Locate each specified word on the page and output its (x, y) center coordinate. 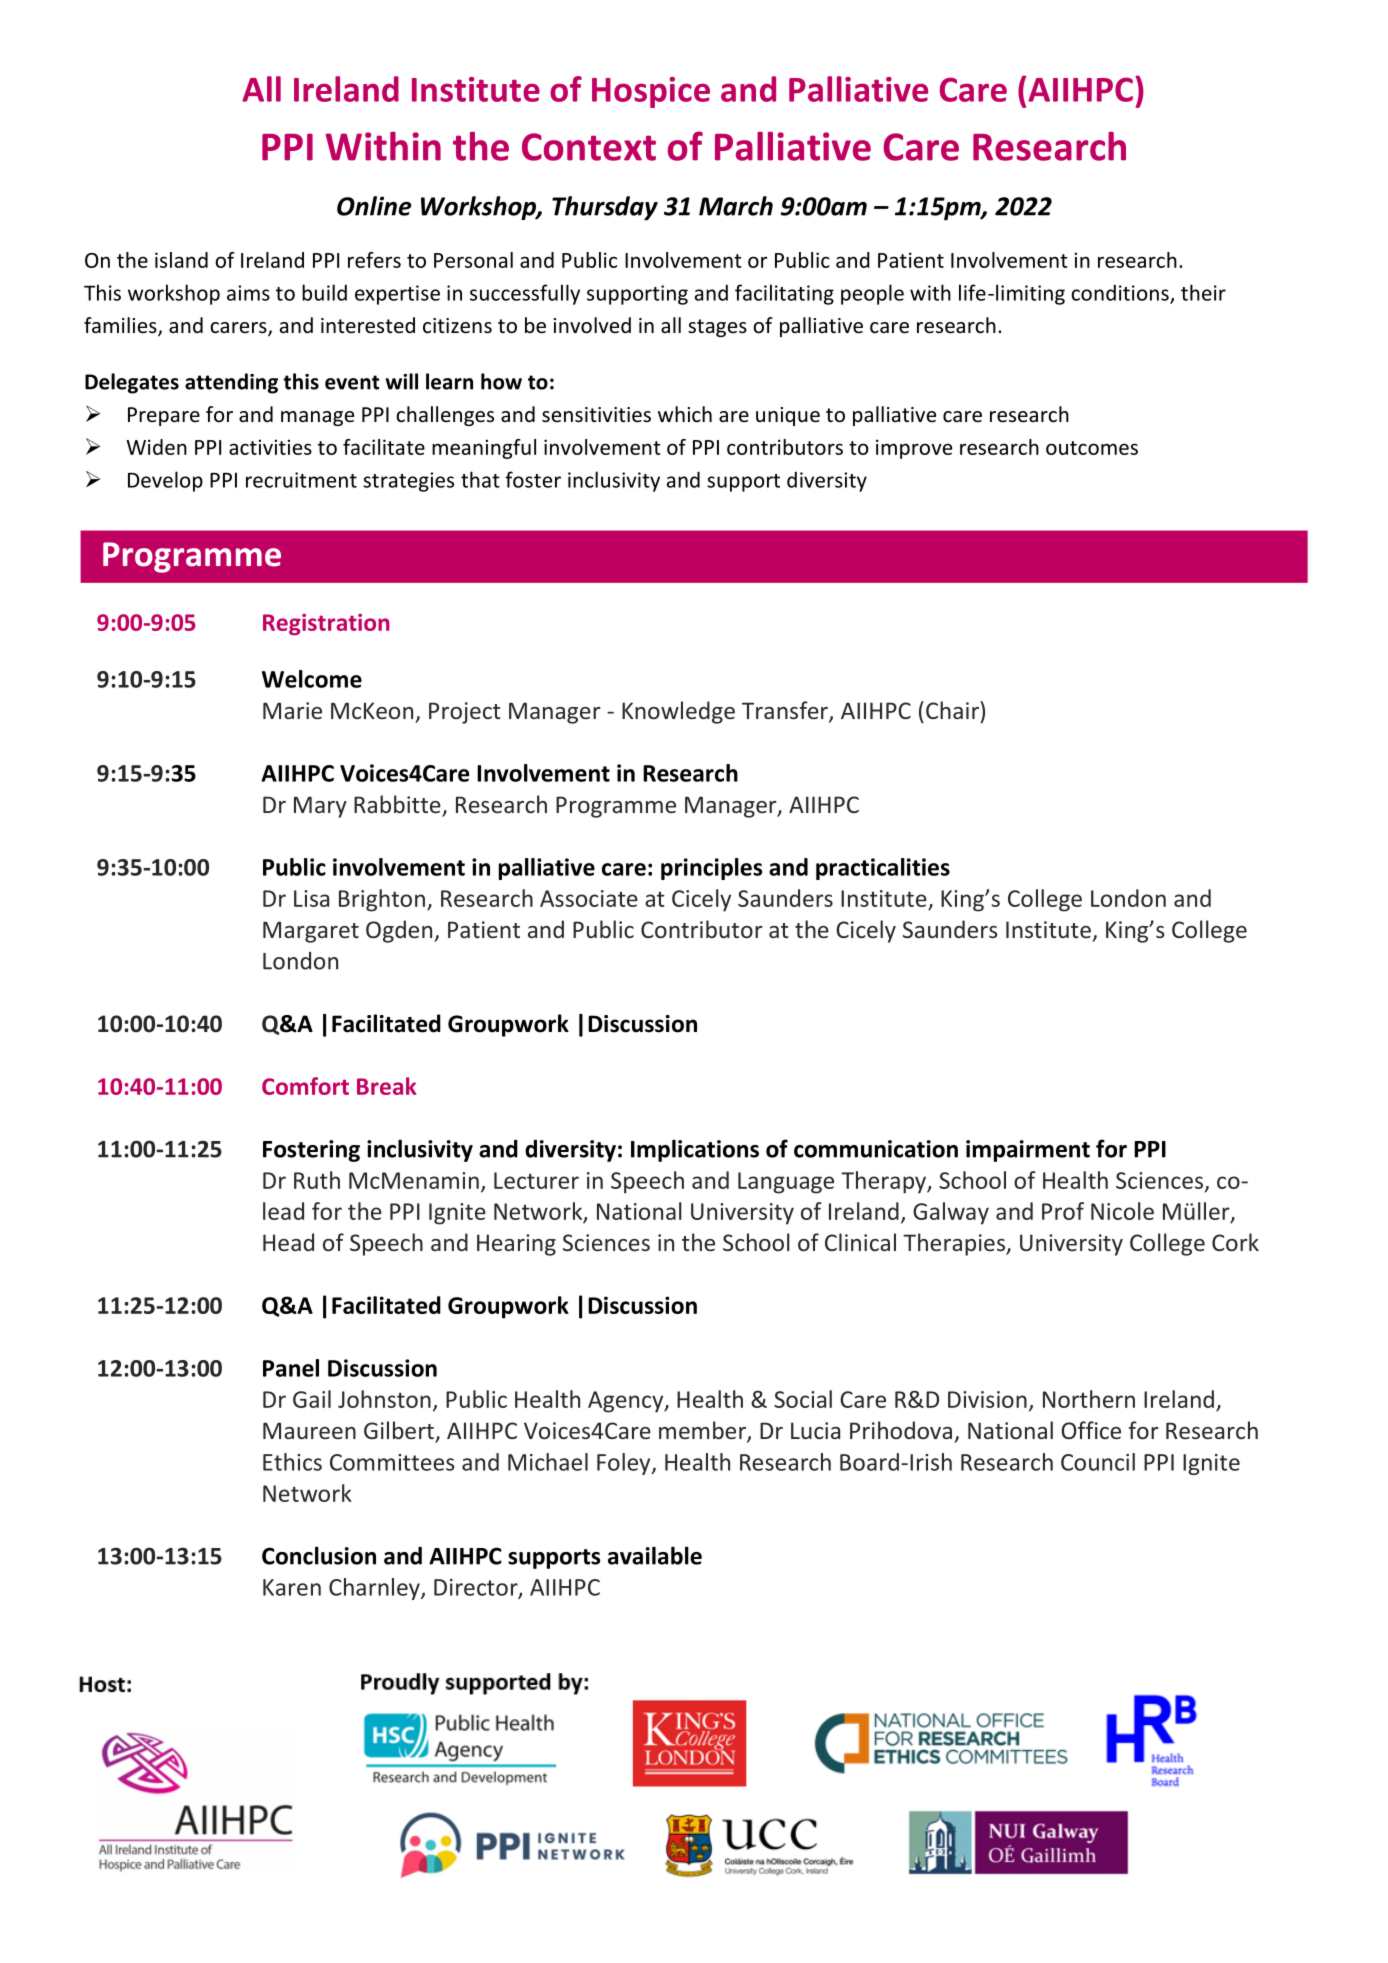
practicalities (883, 869)
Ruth (317, 1180)
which (685, 414)
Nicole (1122, 1211)
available (655, 1555)
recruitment (301, 480)
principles (711, 869)
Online (374, 206)
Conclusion (319, 1555)
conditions (1121, 293)
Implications (695, 1150)
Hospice (651, 92)
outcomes (1092, 448)
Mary (320, 807)
